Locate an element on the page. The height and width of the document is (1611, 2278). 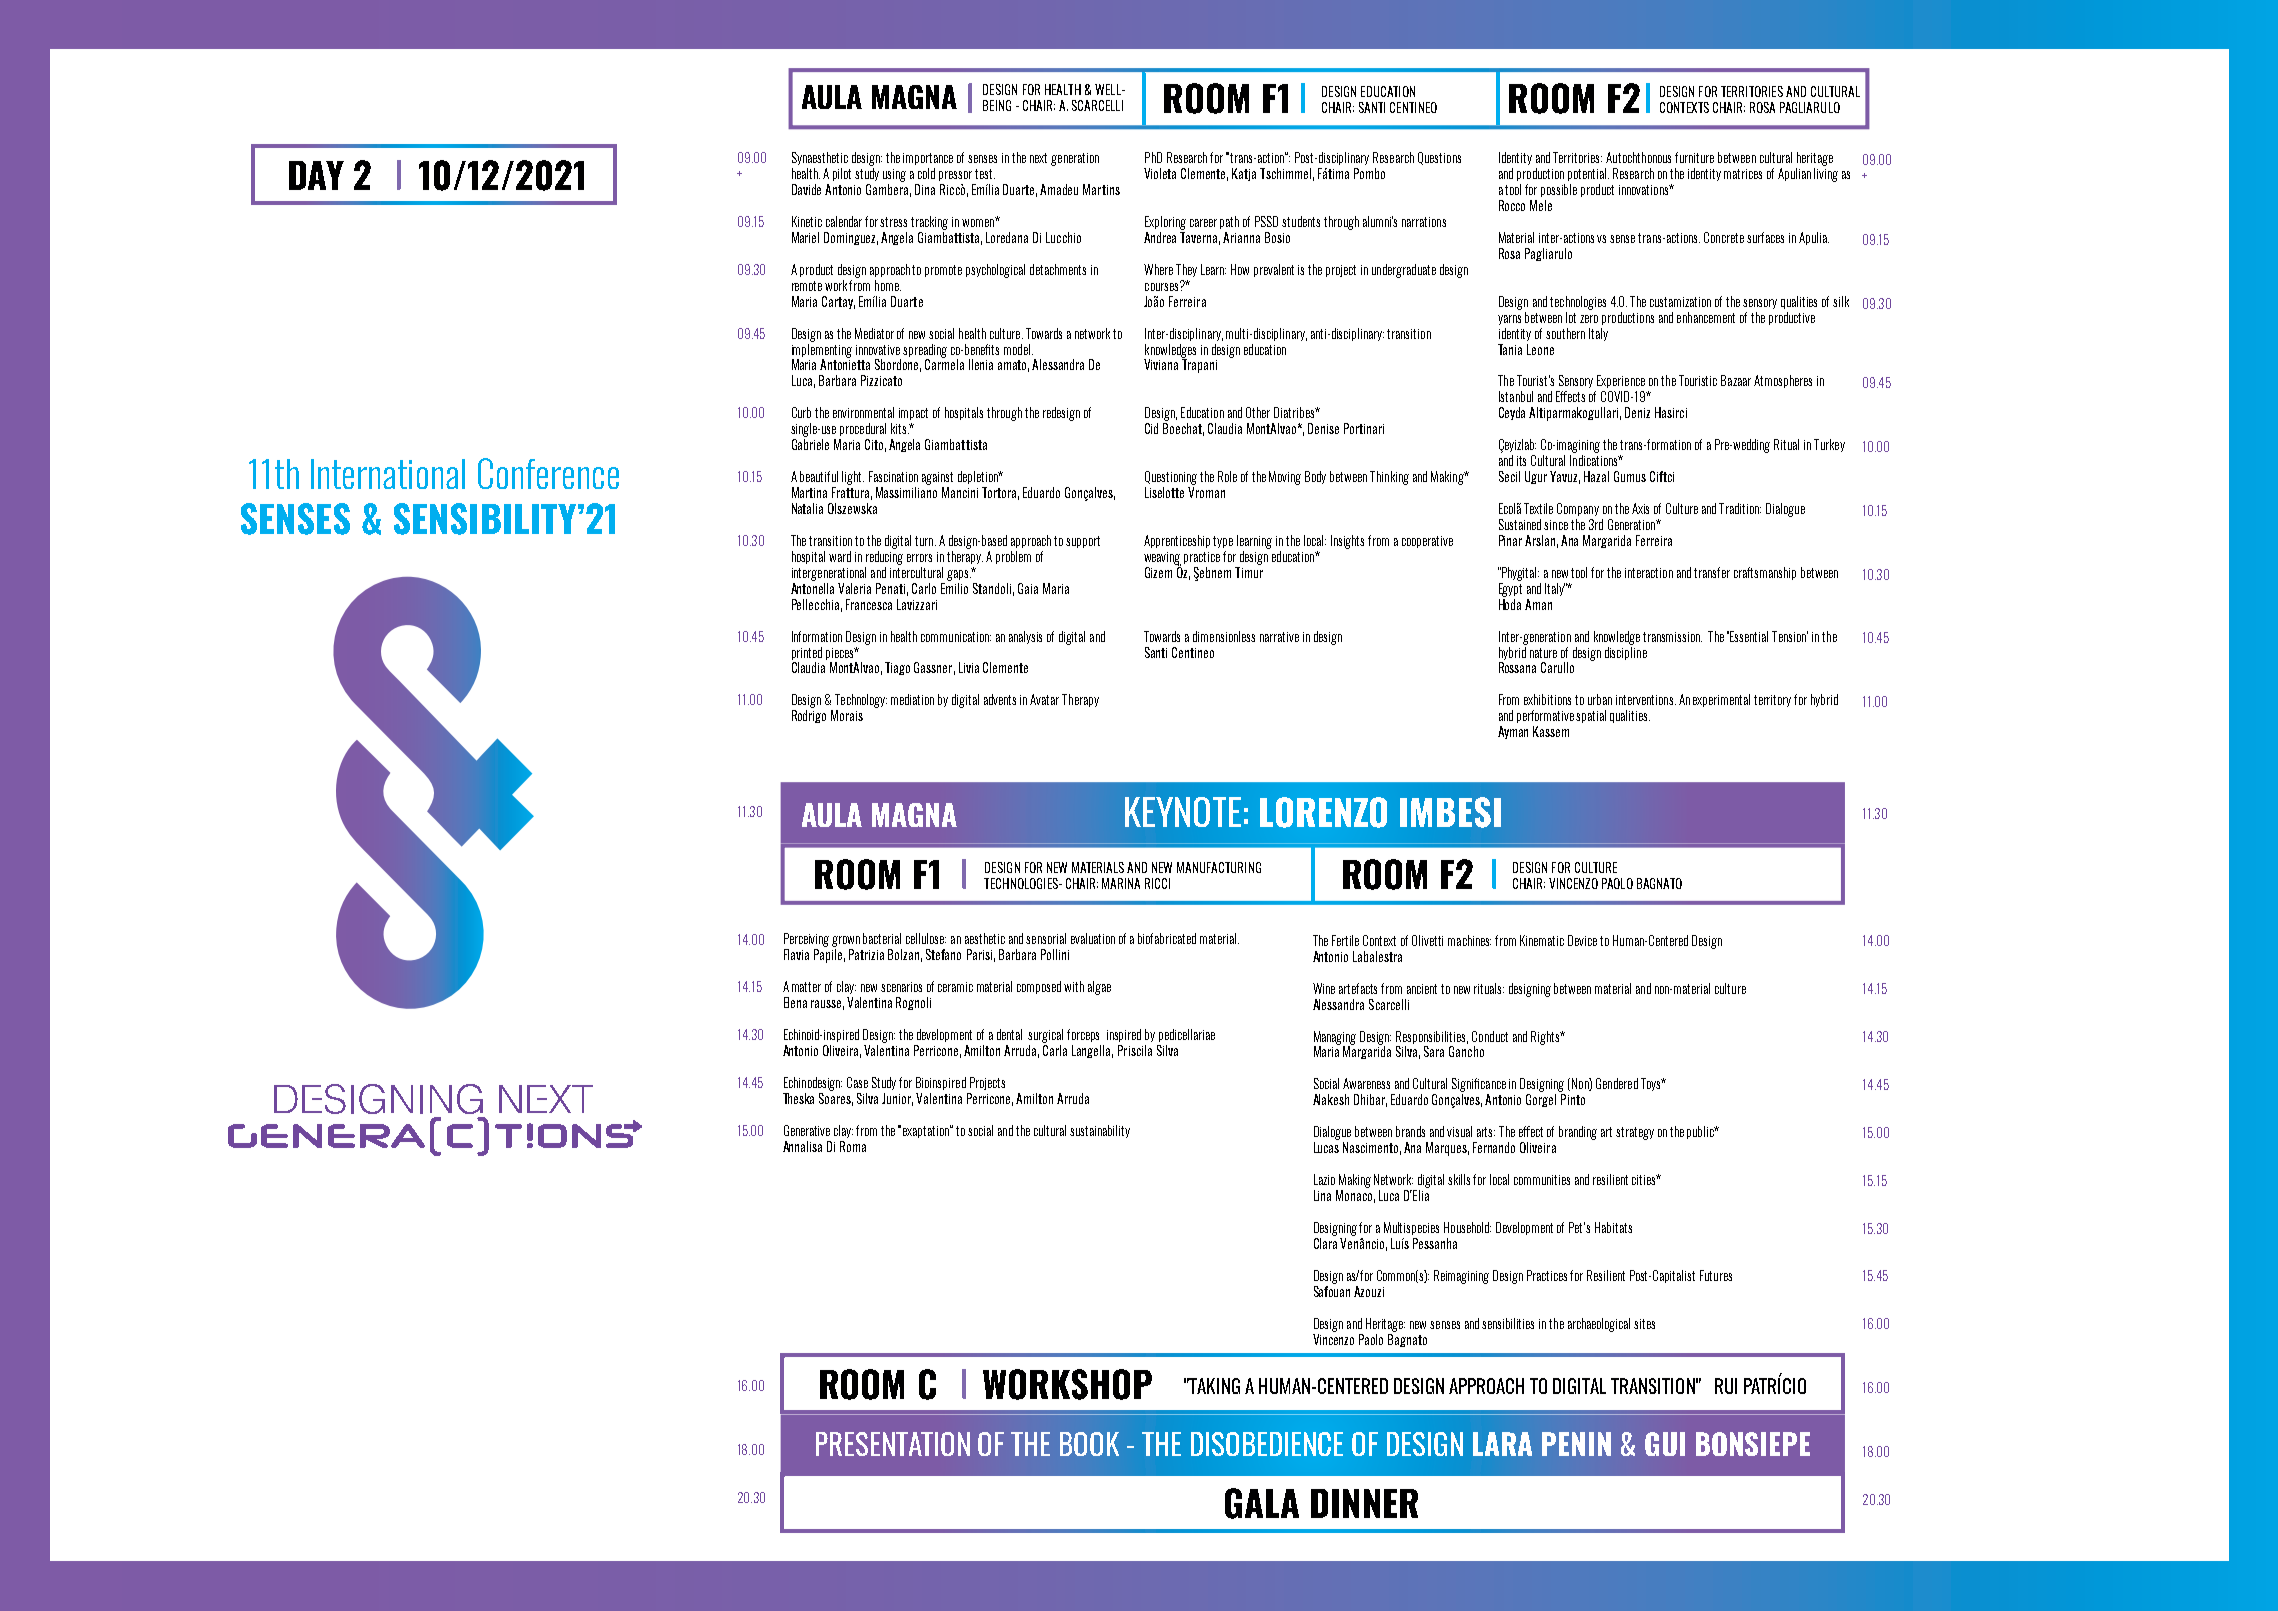
craftsmanship is located at coordinates (1765, 573).
